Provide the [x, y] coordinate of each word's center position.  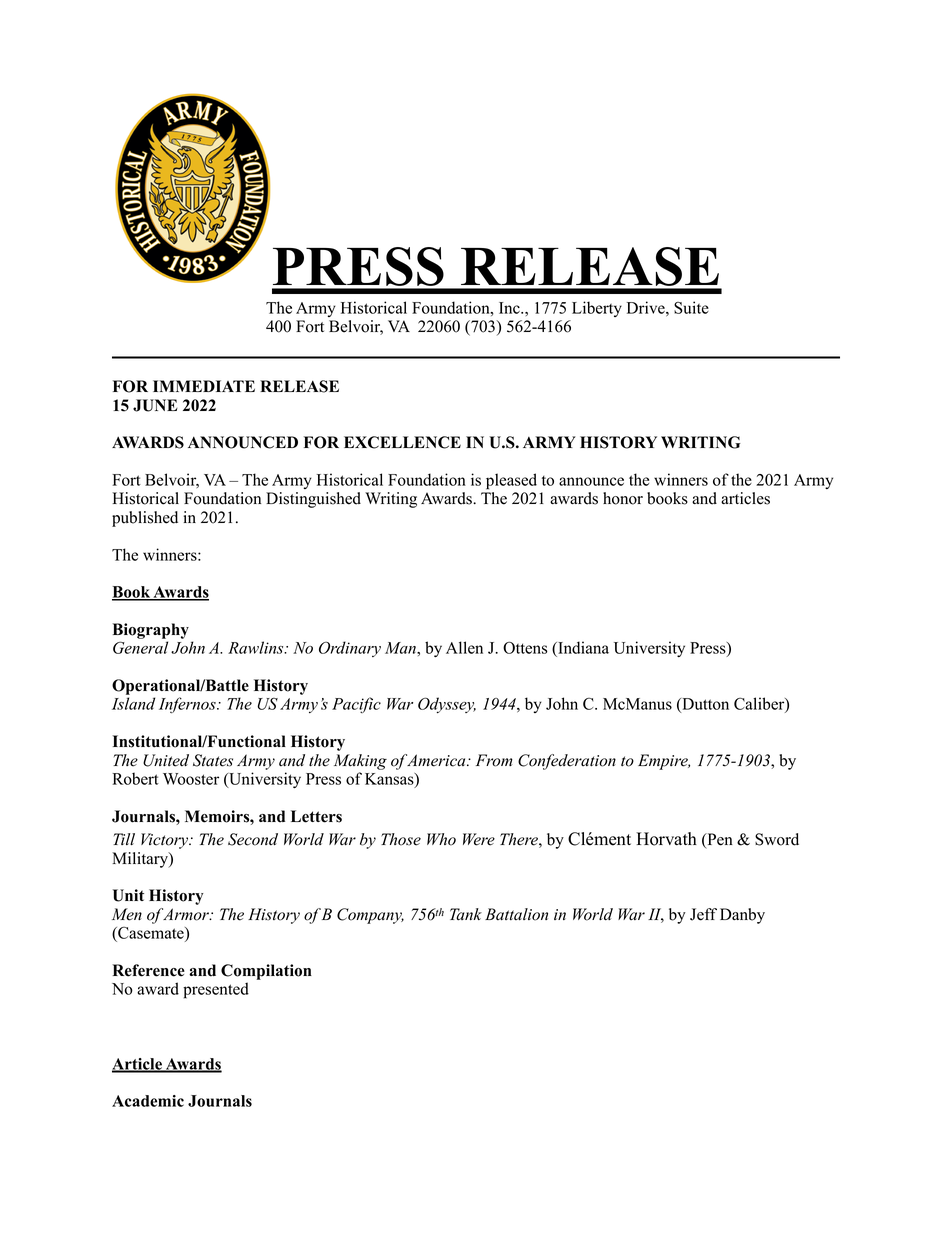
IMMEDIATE [204, 386]
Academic [148, 1101]
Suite [691, 307]
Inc [510, 308]
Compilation [266, 972]
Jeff [703, 914]
